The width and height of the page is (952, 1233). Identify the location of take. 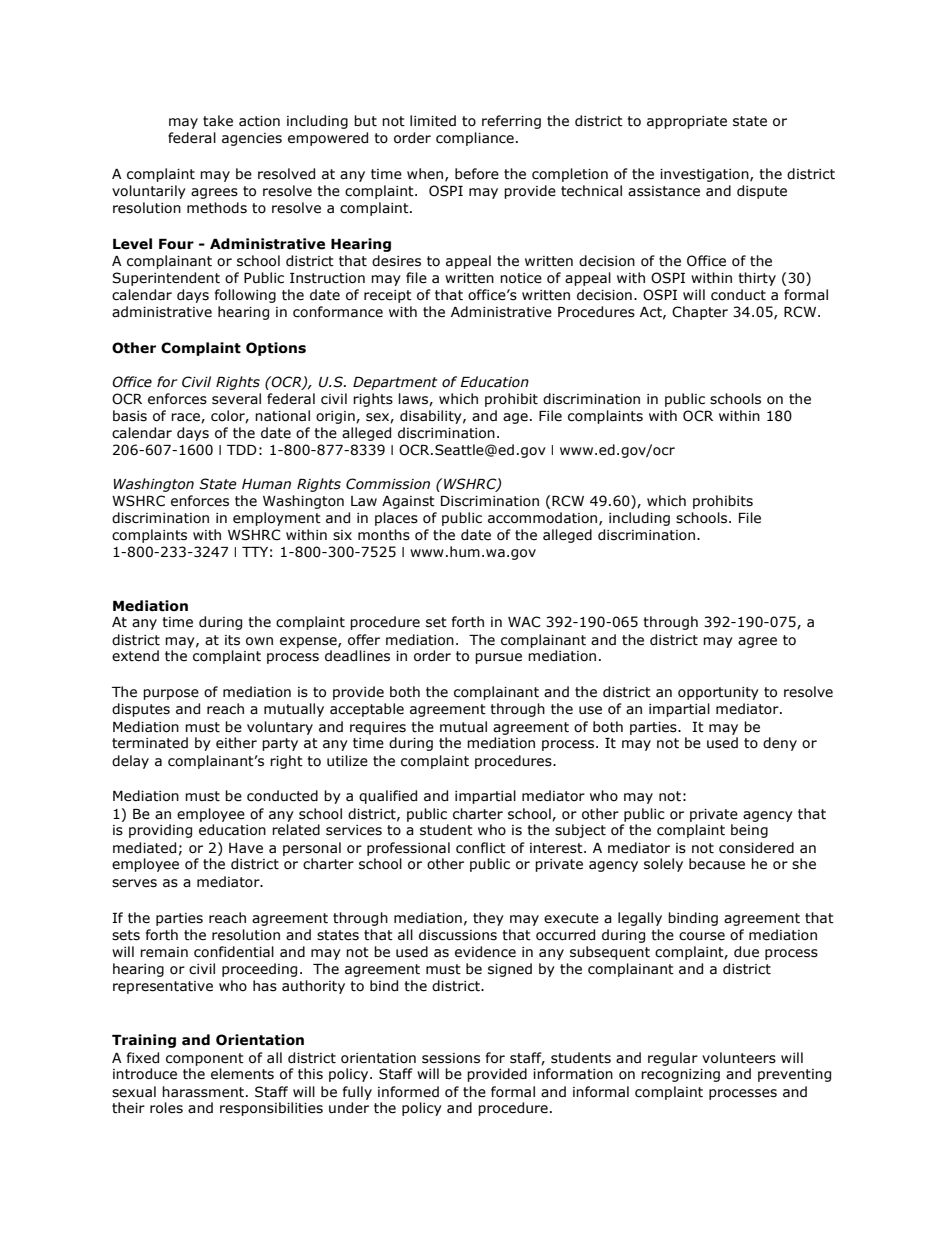
(218, 121).
